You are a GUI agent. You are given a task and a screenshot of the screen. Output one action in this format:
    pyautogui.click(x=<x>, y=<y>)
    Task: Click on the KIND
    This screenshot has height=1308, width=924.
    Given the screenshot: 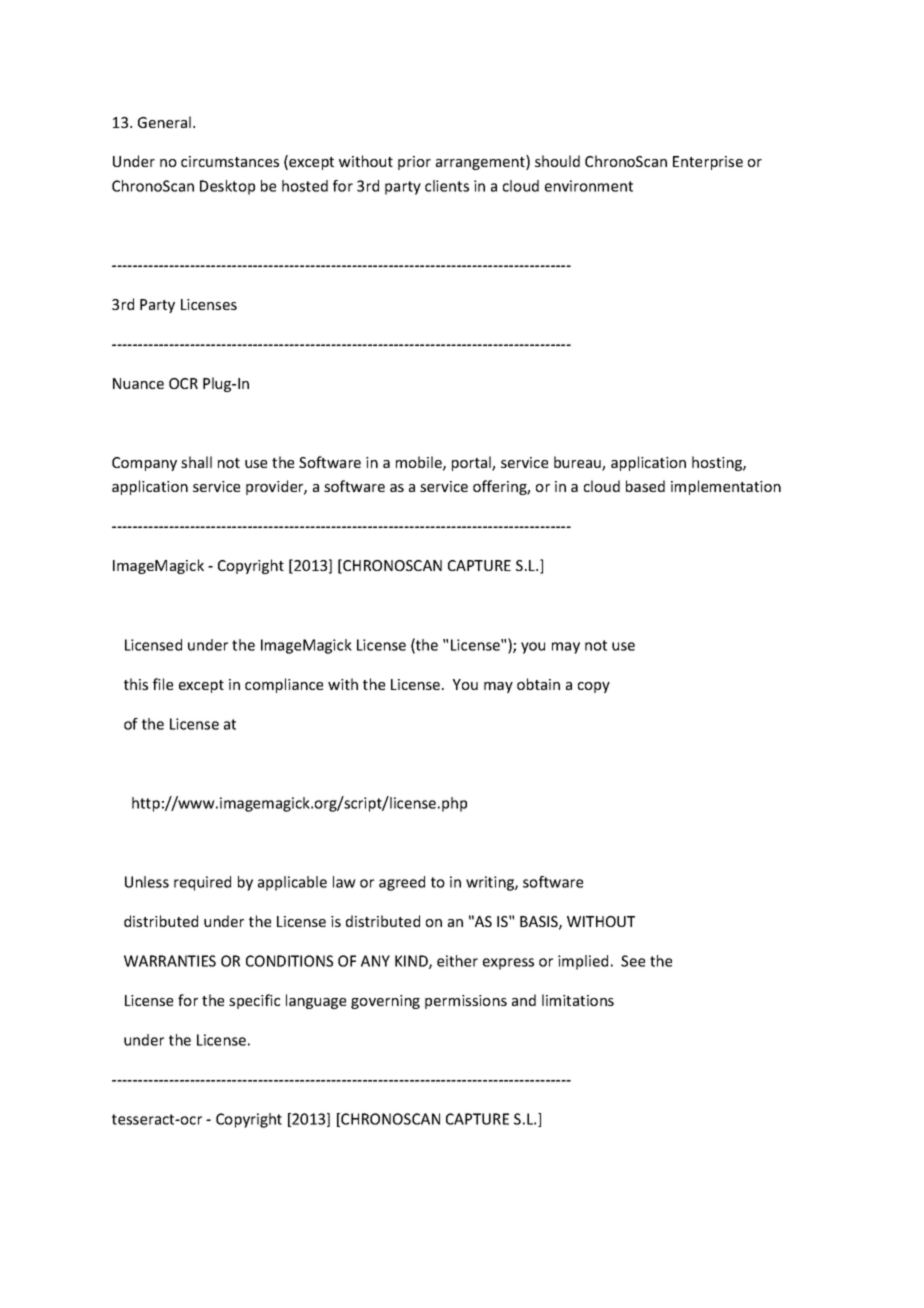 What is the action you would take?
    pyautogui.click(x=412, y=962)
